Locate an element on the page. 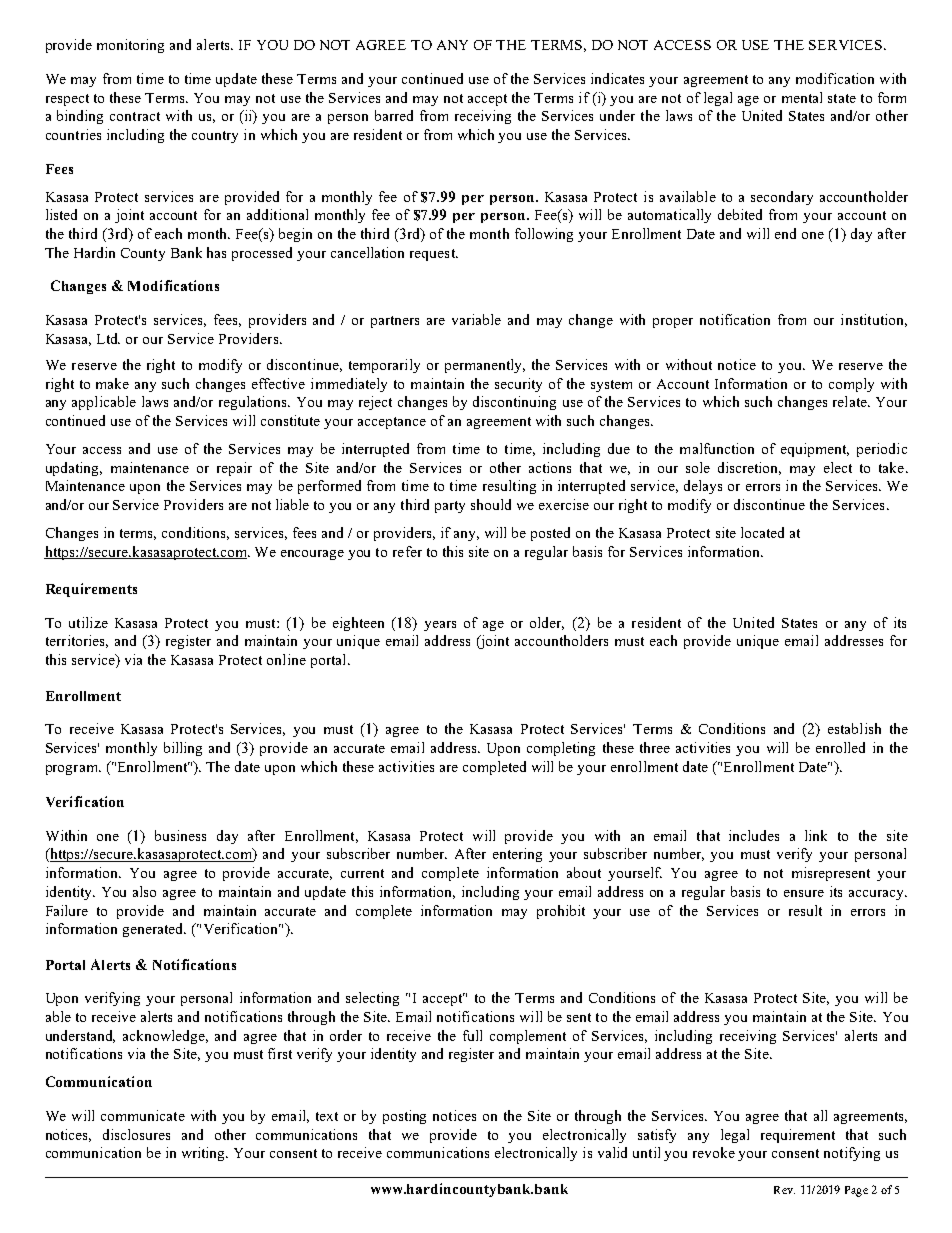 This image has height=1233, width=952. business is located at coordinates (180, 835).
